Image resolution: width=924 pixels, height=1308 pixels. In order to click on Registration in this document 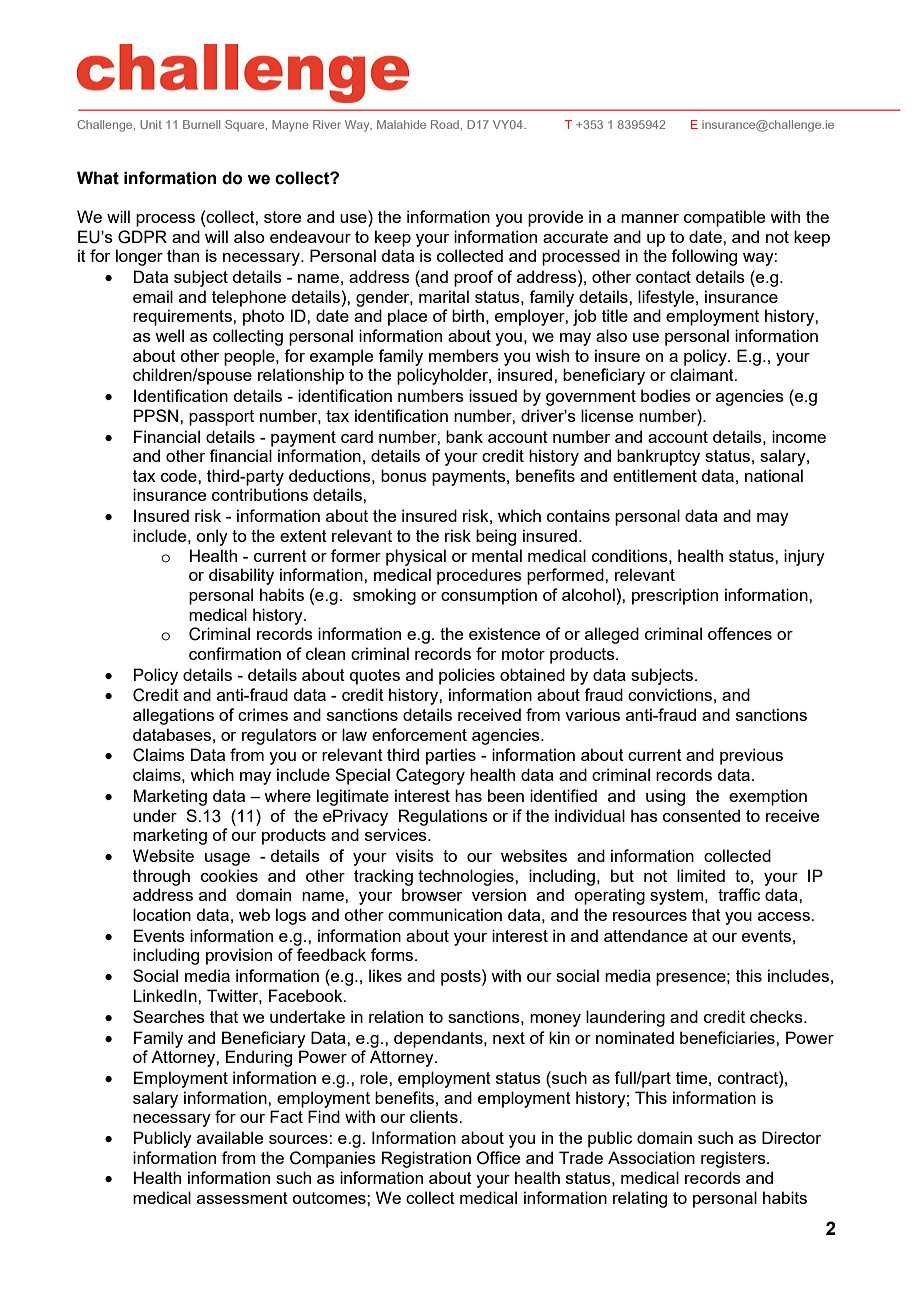, I will do `click(426, 1159)`.
